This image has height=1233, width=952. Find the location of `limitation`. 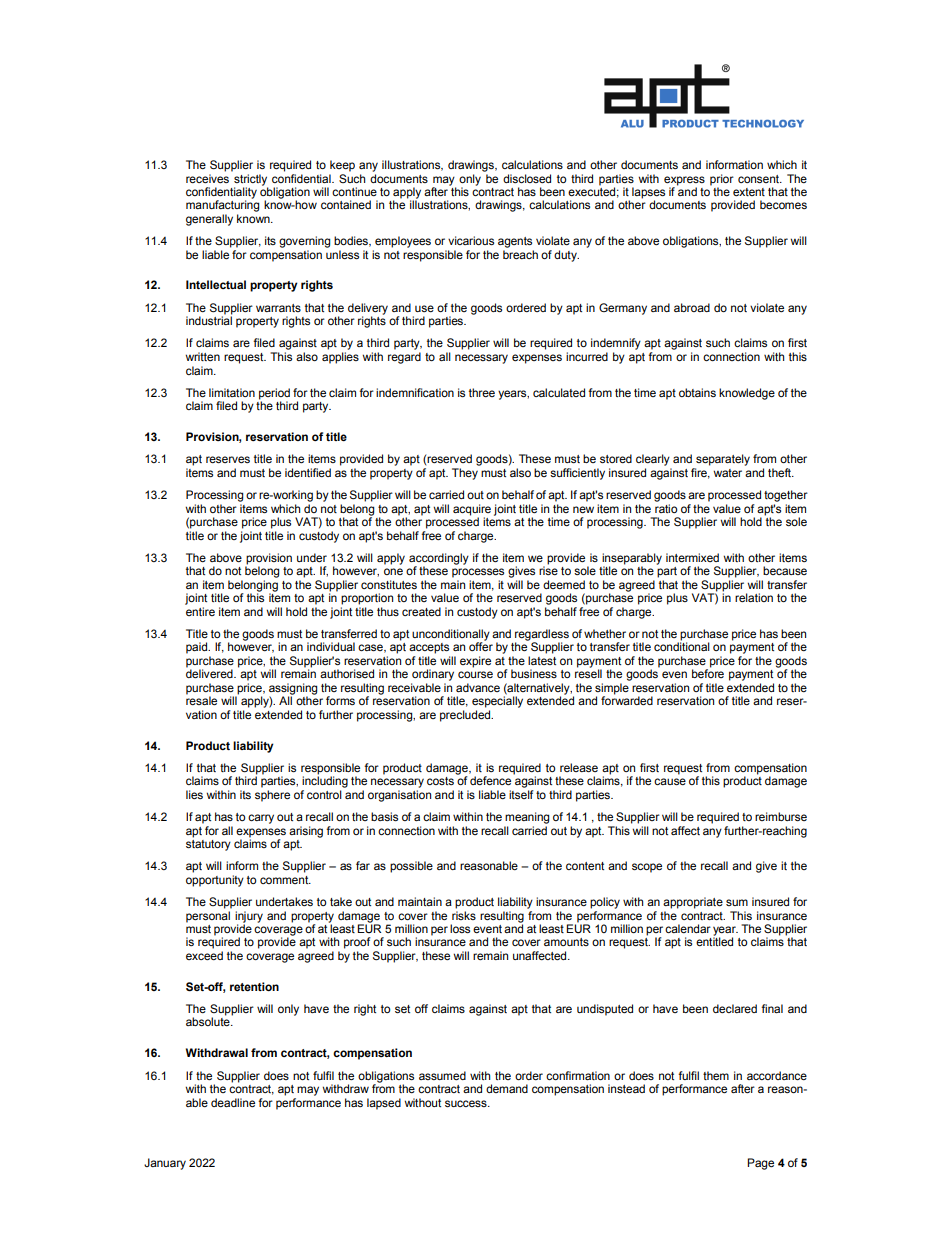

limitation is located at coordinates (232, 392).
